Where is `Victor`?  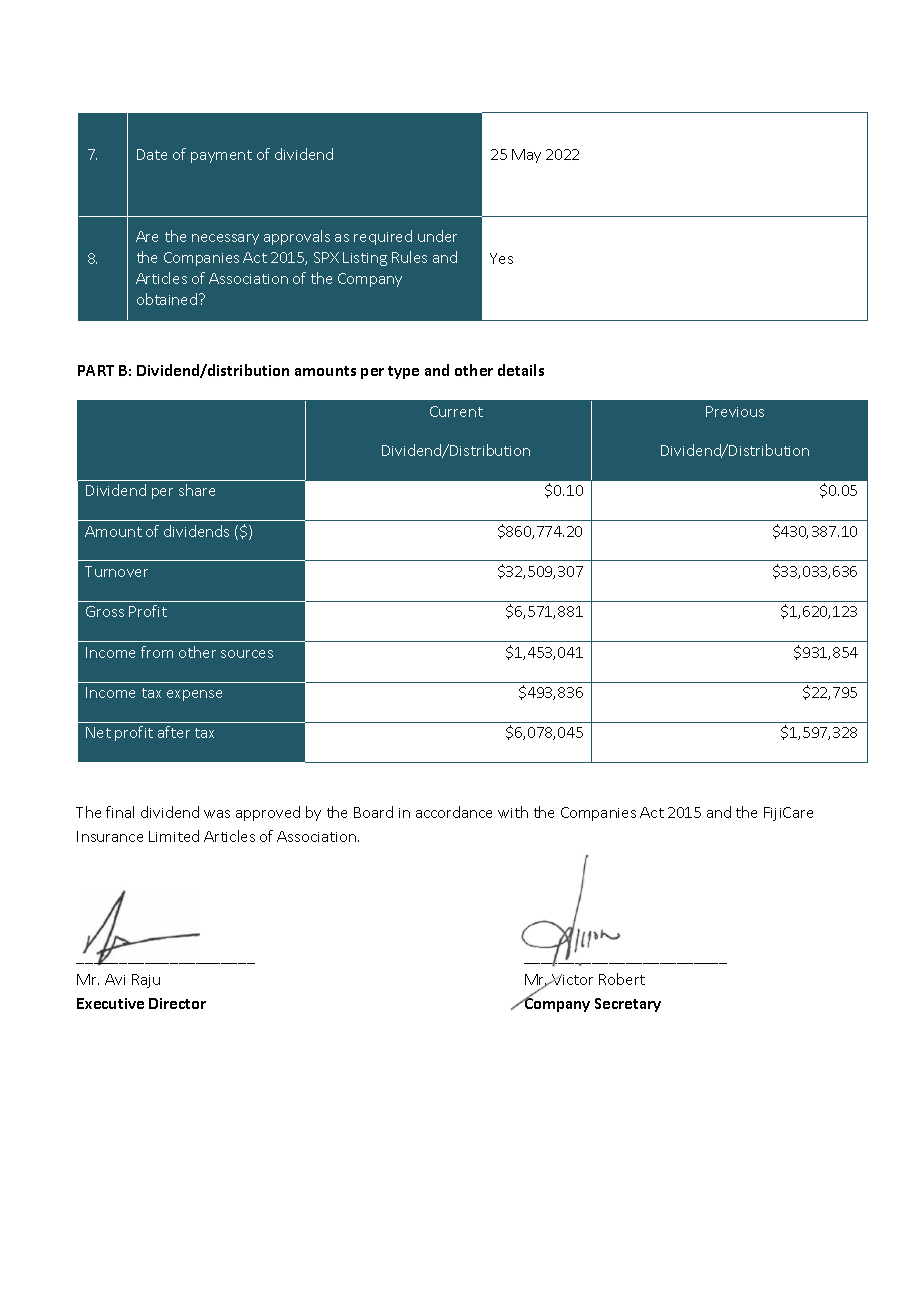
Victor is located at coordinates (572, 979).
